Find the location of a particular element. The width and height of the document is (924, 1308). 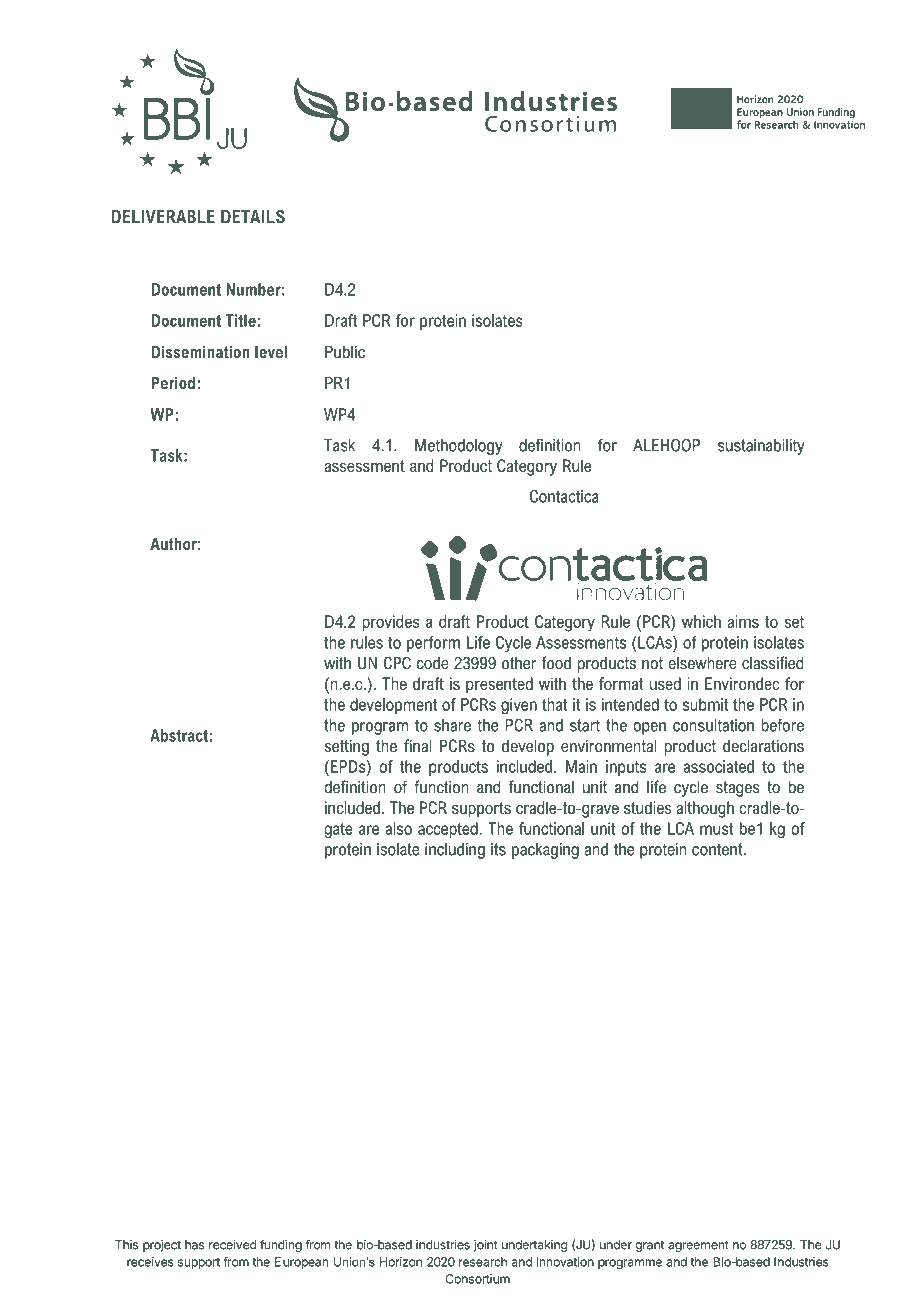

has is located at coordinates (194, 1245).
